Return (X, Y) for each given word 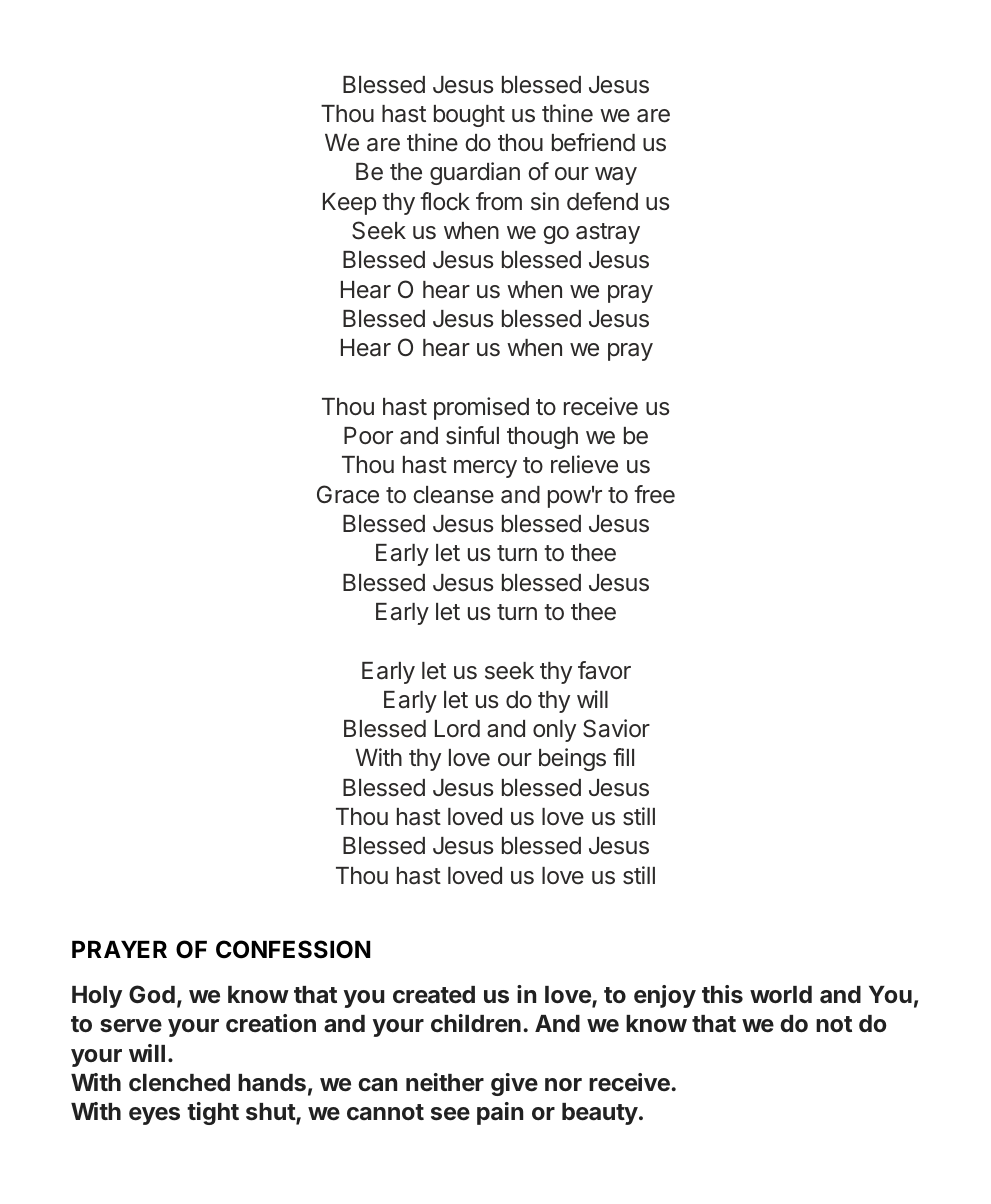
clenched (179, 1083)
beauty (600, 1114)
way (616, 176)
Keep (349, 204)
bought (469, 116)
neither (445, 1082)
